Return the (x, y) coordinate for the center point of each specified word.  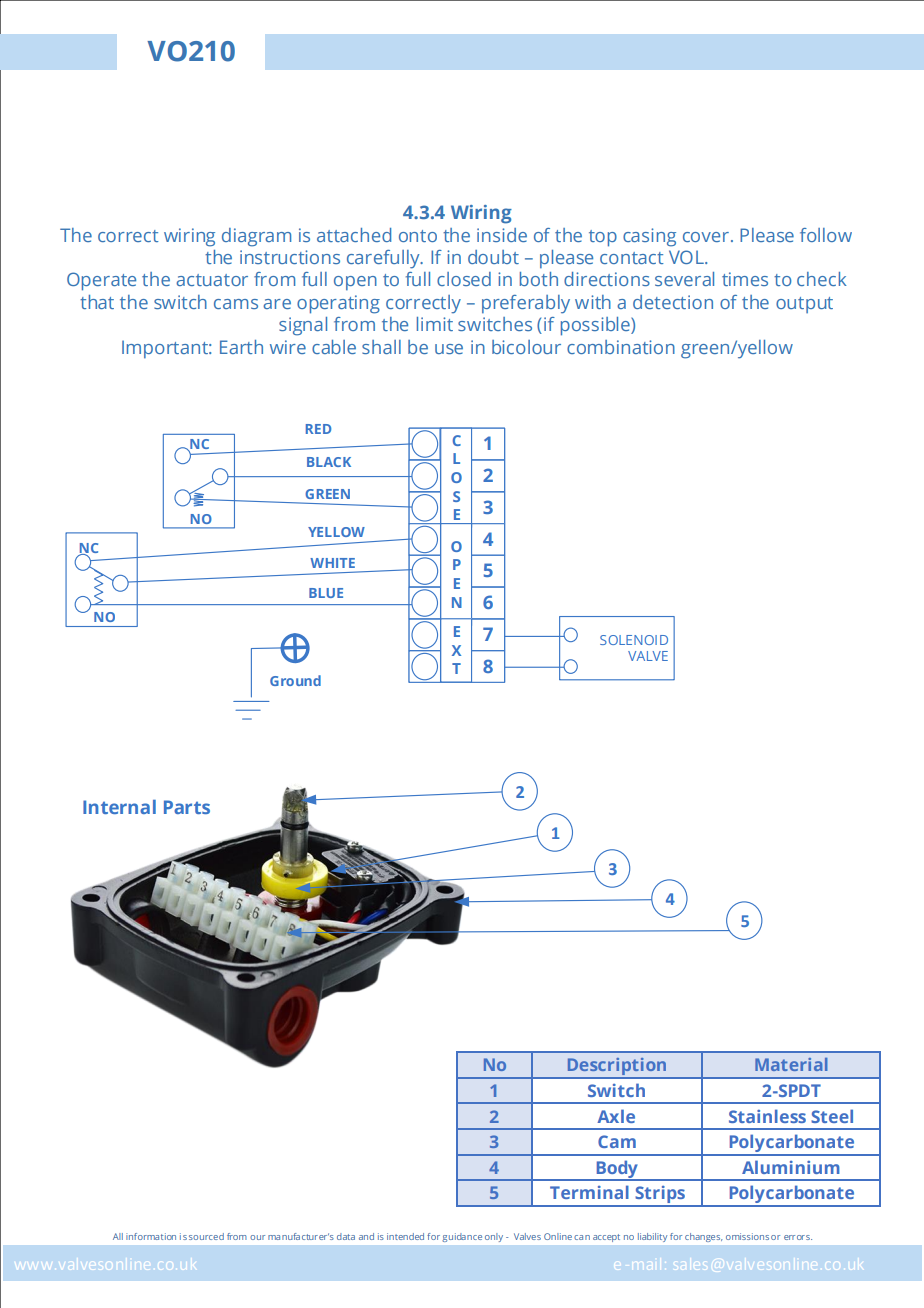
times (745, 279)
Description (617, 1068)
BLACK (329, 462)
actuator (212, 280)
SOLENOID (634, 640)
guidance (462, 1237)
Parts (187, 807)
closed (464, 279)
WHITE (332, 563)
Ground (295, 680)
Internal (119, 807)
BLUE (326, 593)
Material (791, 1064)
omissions (747, 1236)
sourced (206, 1236)
